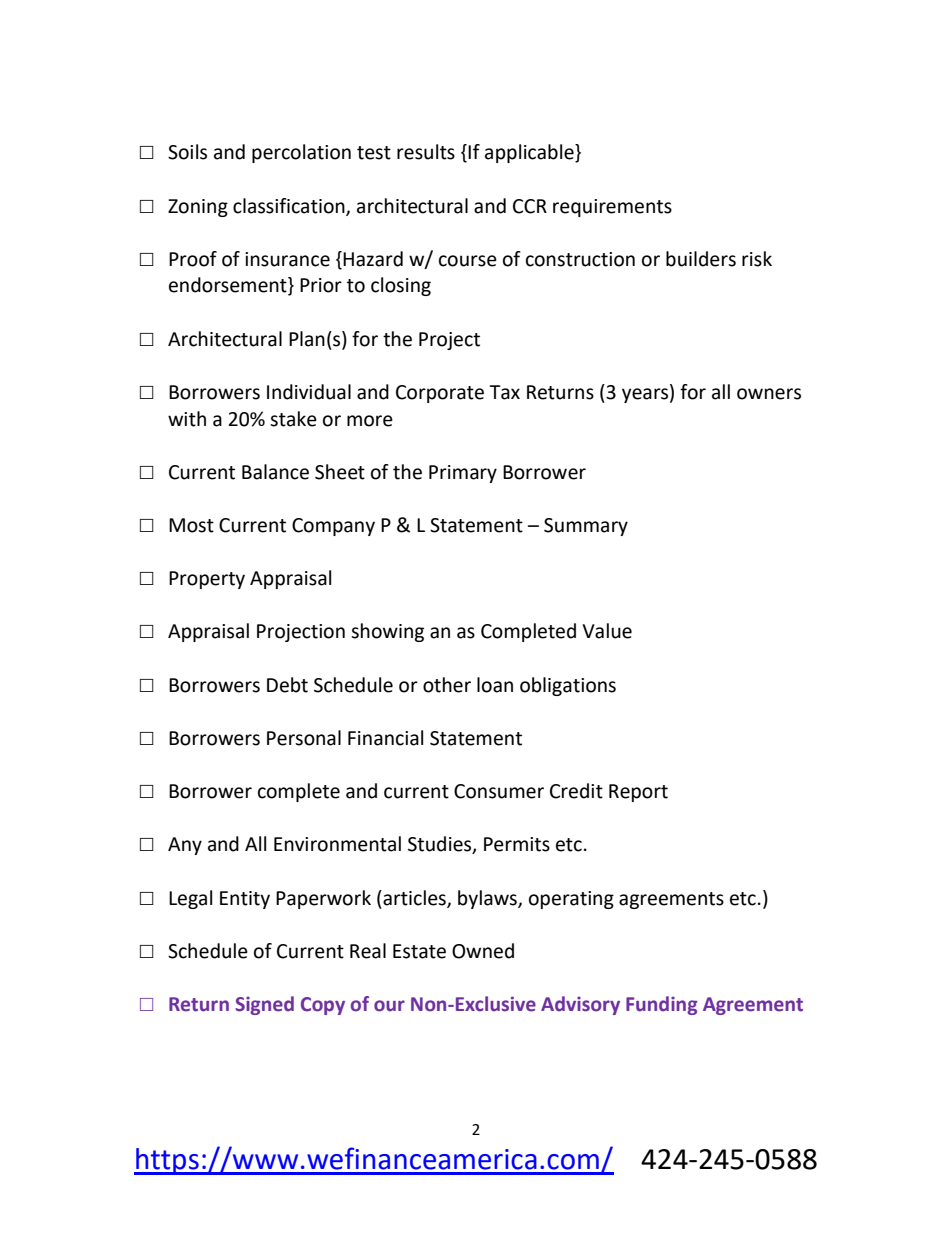 The width and height of the screenshot is (952, 1233). What do you see at coordinates (499, 791) in the screenshot?
I see `Consumer` at bounding box center [499, 791].
